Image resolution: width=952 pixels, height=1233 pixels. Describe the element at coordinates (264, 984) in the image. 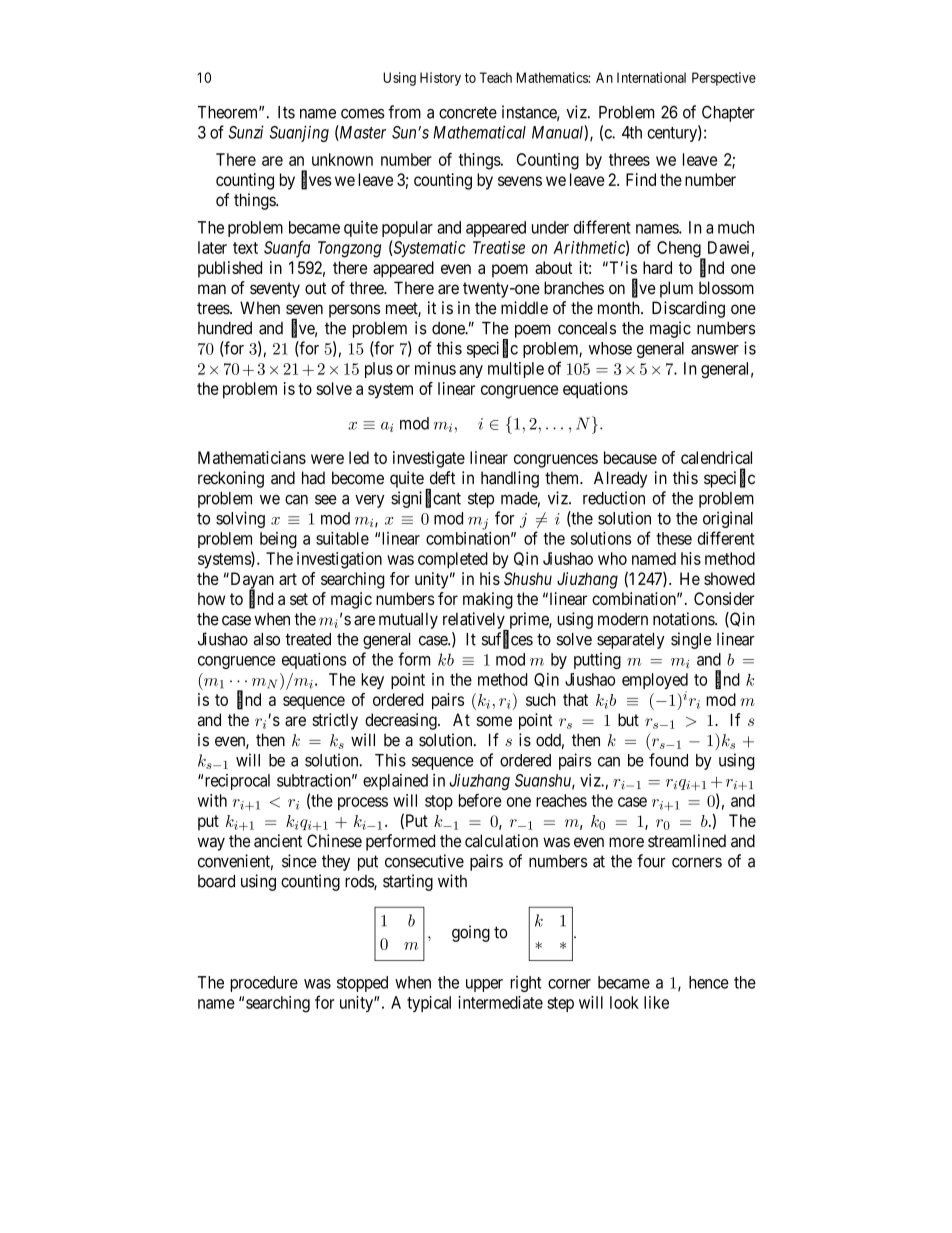

I see `procedure` at that location.
